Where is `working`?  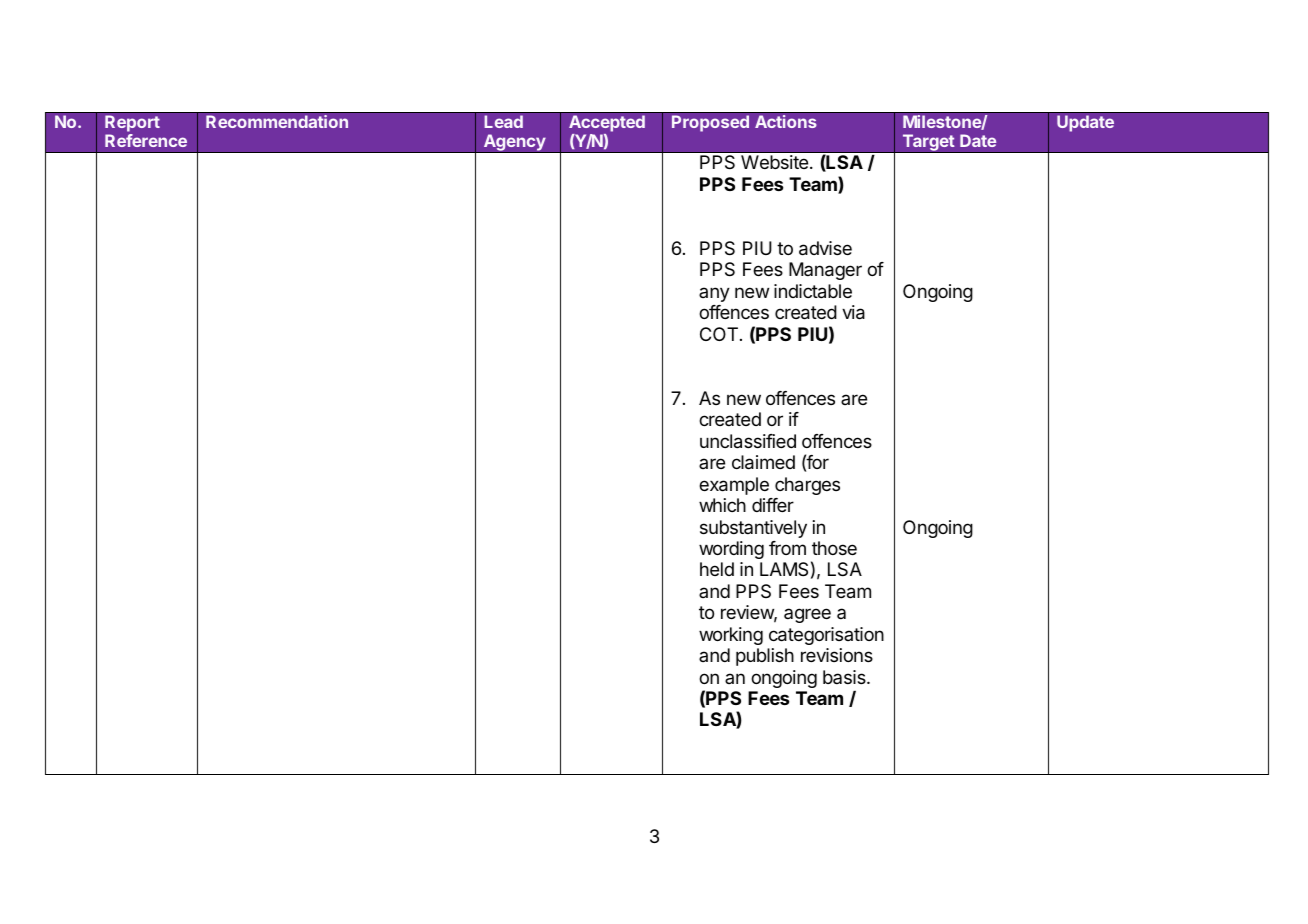
working is located at coordinates (731, 636).
